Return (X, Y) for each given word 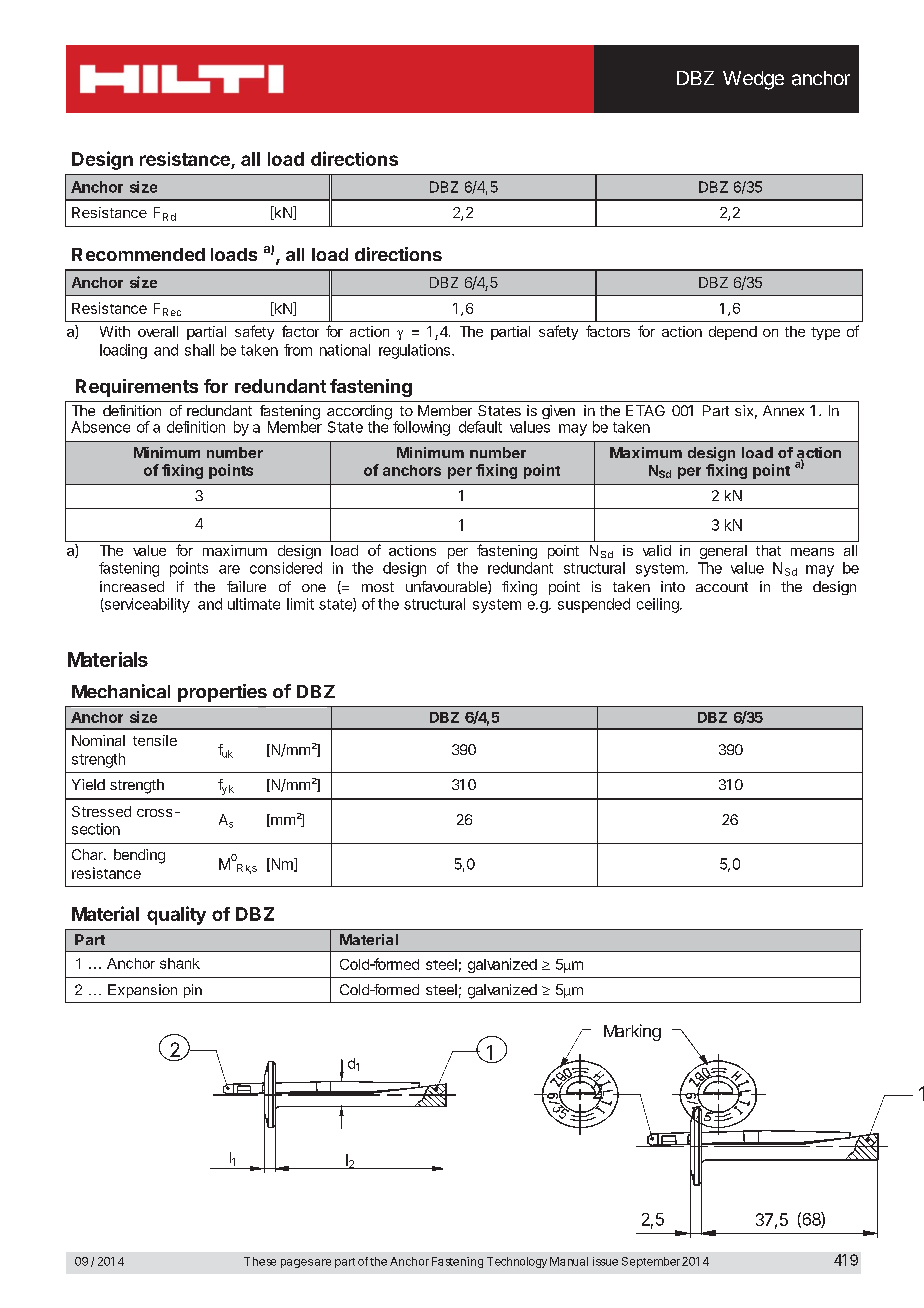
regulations (416, 351)
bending (139, 856)
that (768, 550)
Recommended (138, 254)
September (651, 1262)
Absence (100, 427)
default (480, 427)
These (260, 1261)
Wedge (753, 80)
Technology (517, 1262)
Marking (632, 1032)
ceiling (659, 605)
